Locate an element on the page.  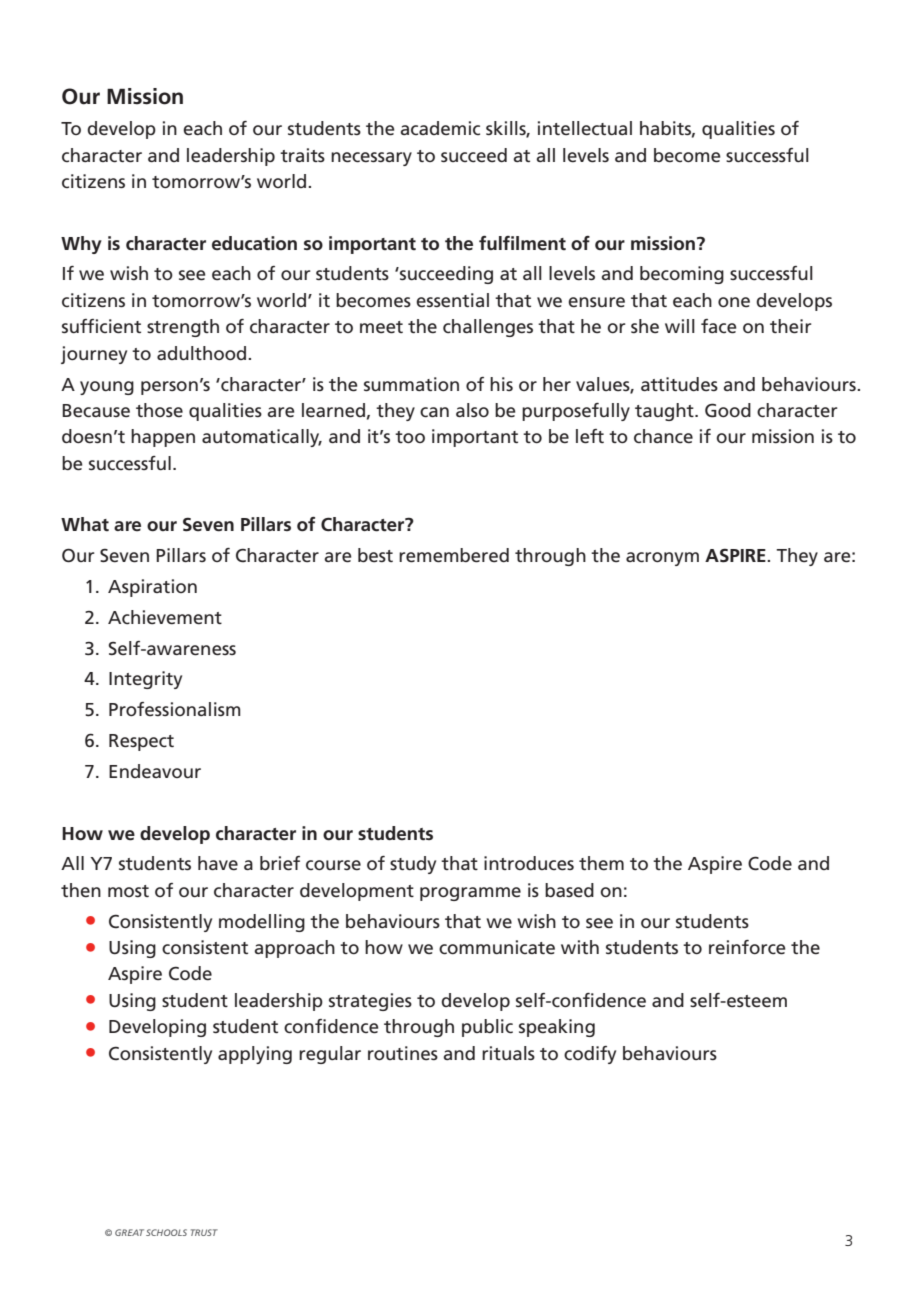
study is located at coordinates (413, 865).
